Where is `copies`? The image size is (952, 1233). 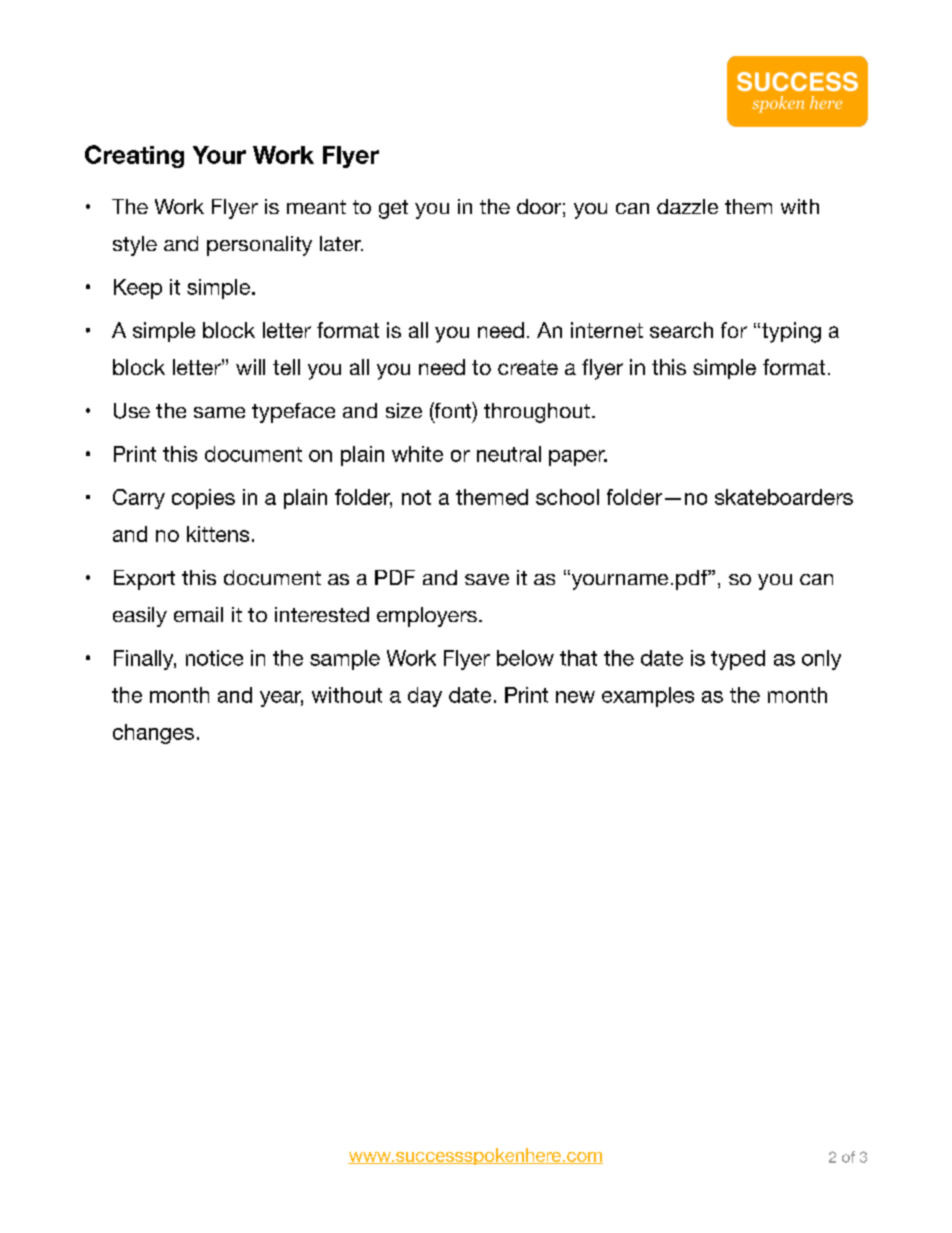
copies is located at coordinates (203, 499).
